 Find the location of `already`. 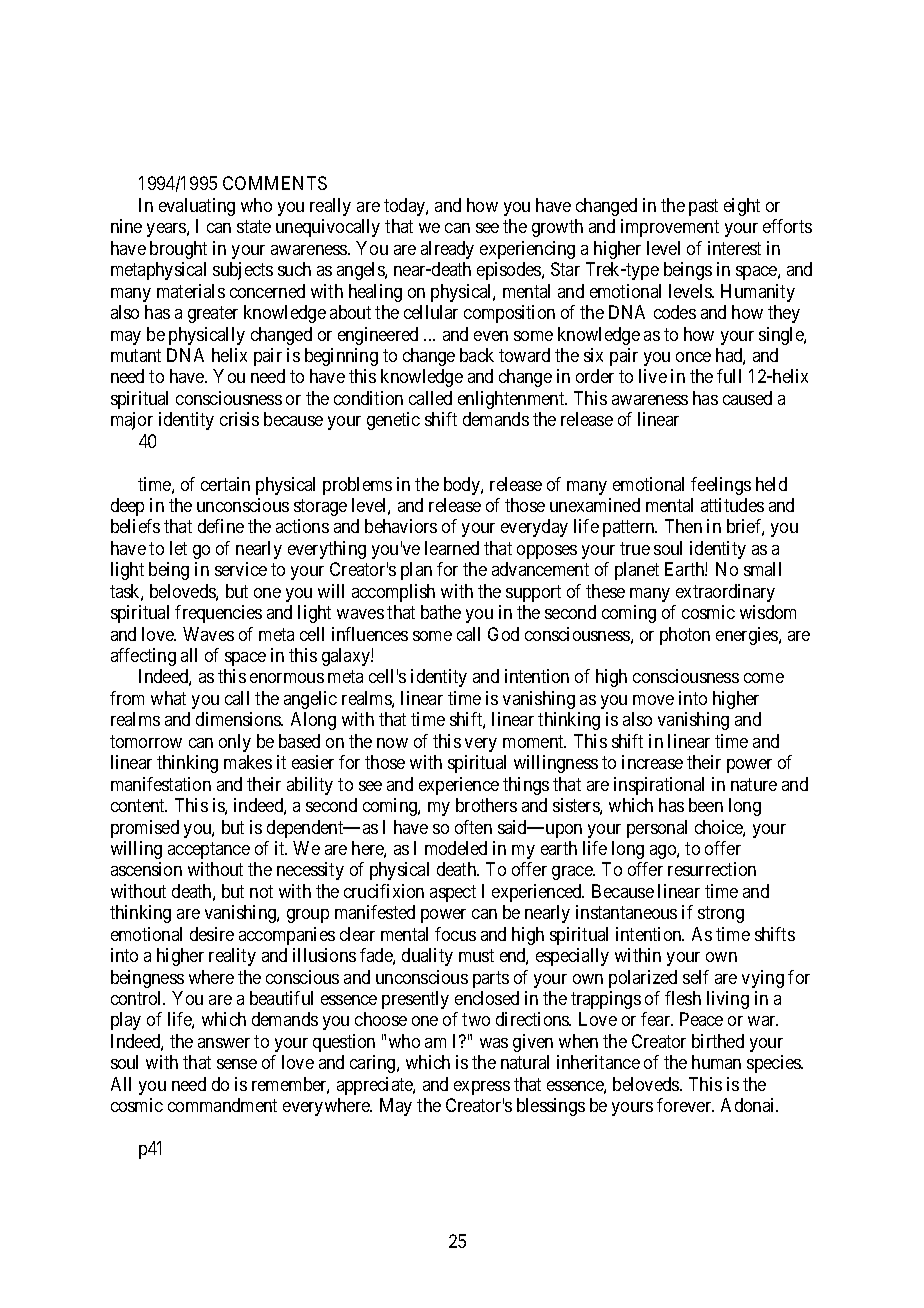

already is located at coordinates (447, 250).
